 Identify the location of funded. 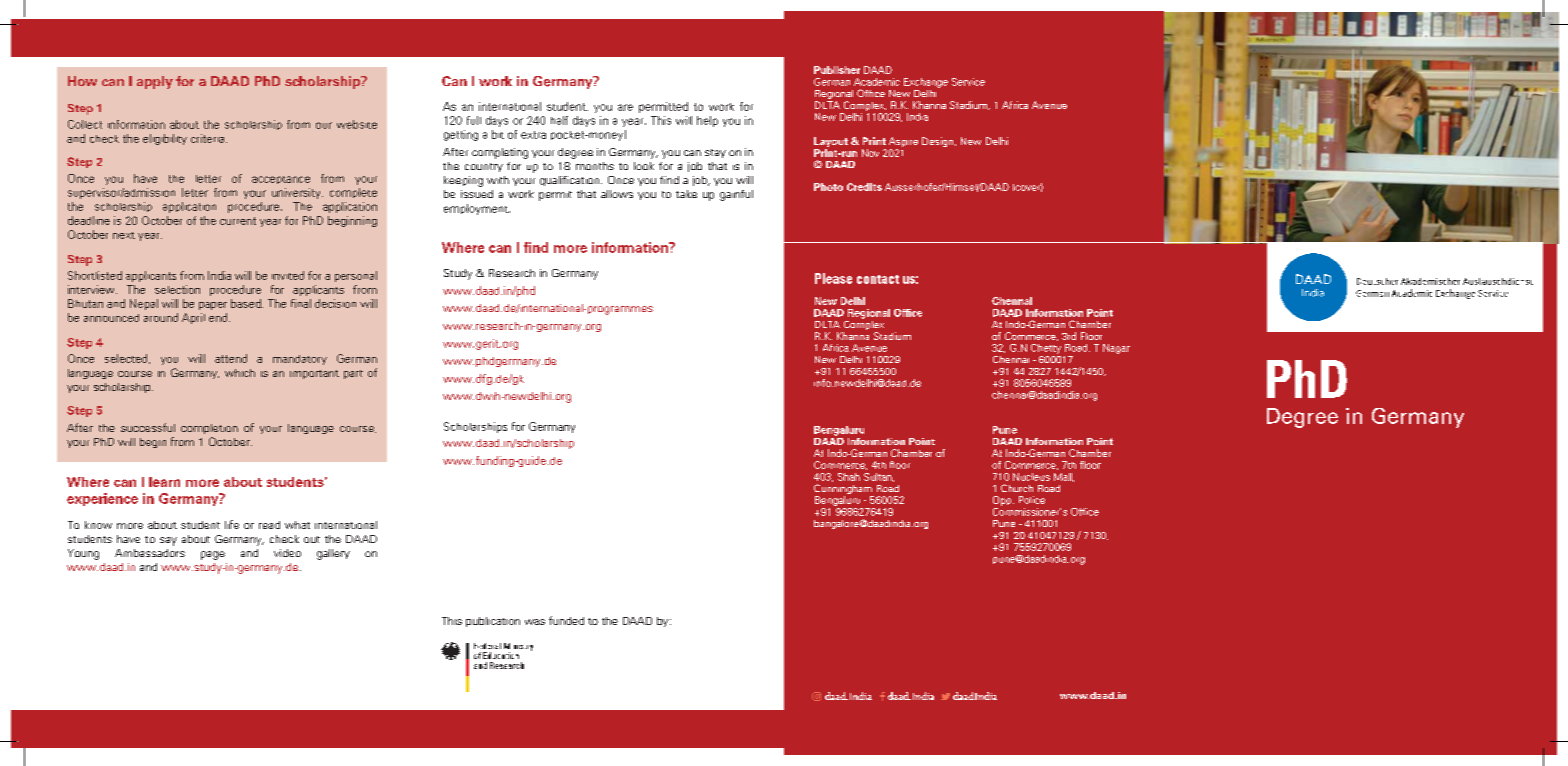
(566, 620).
